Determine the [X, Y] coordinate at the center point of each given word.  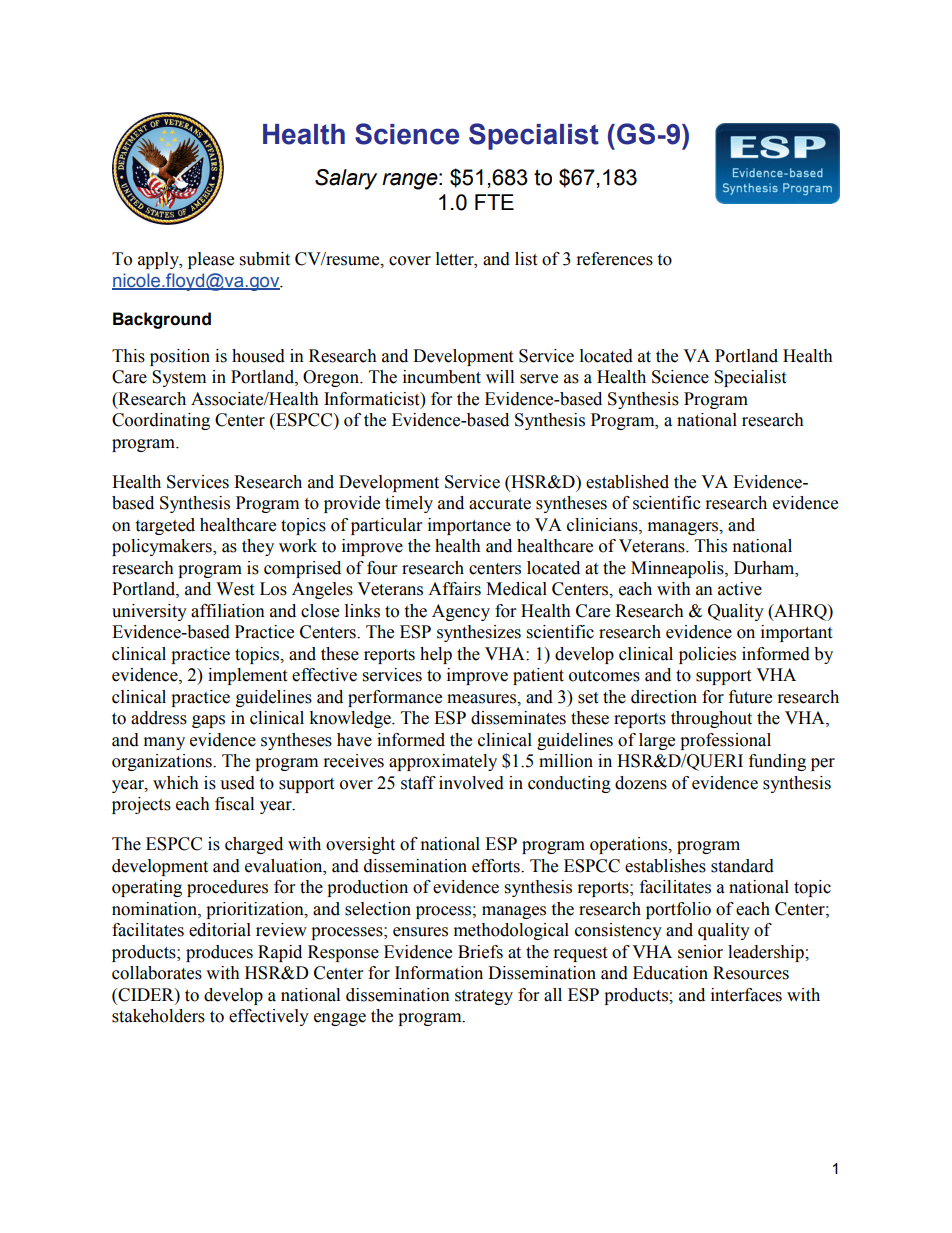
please [211, 260]
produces [219, 953]
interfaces [746, 995]
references [615, 259]
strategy [484, 997]
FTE [494, 202]
